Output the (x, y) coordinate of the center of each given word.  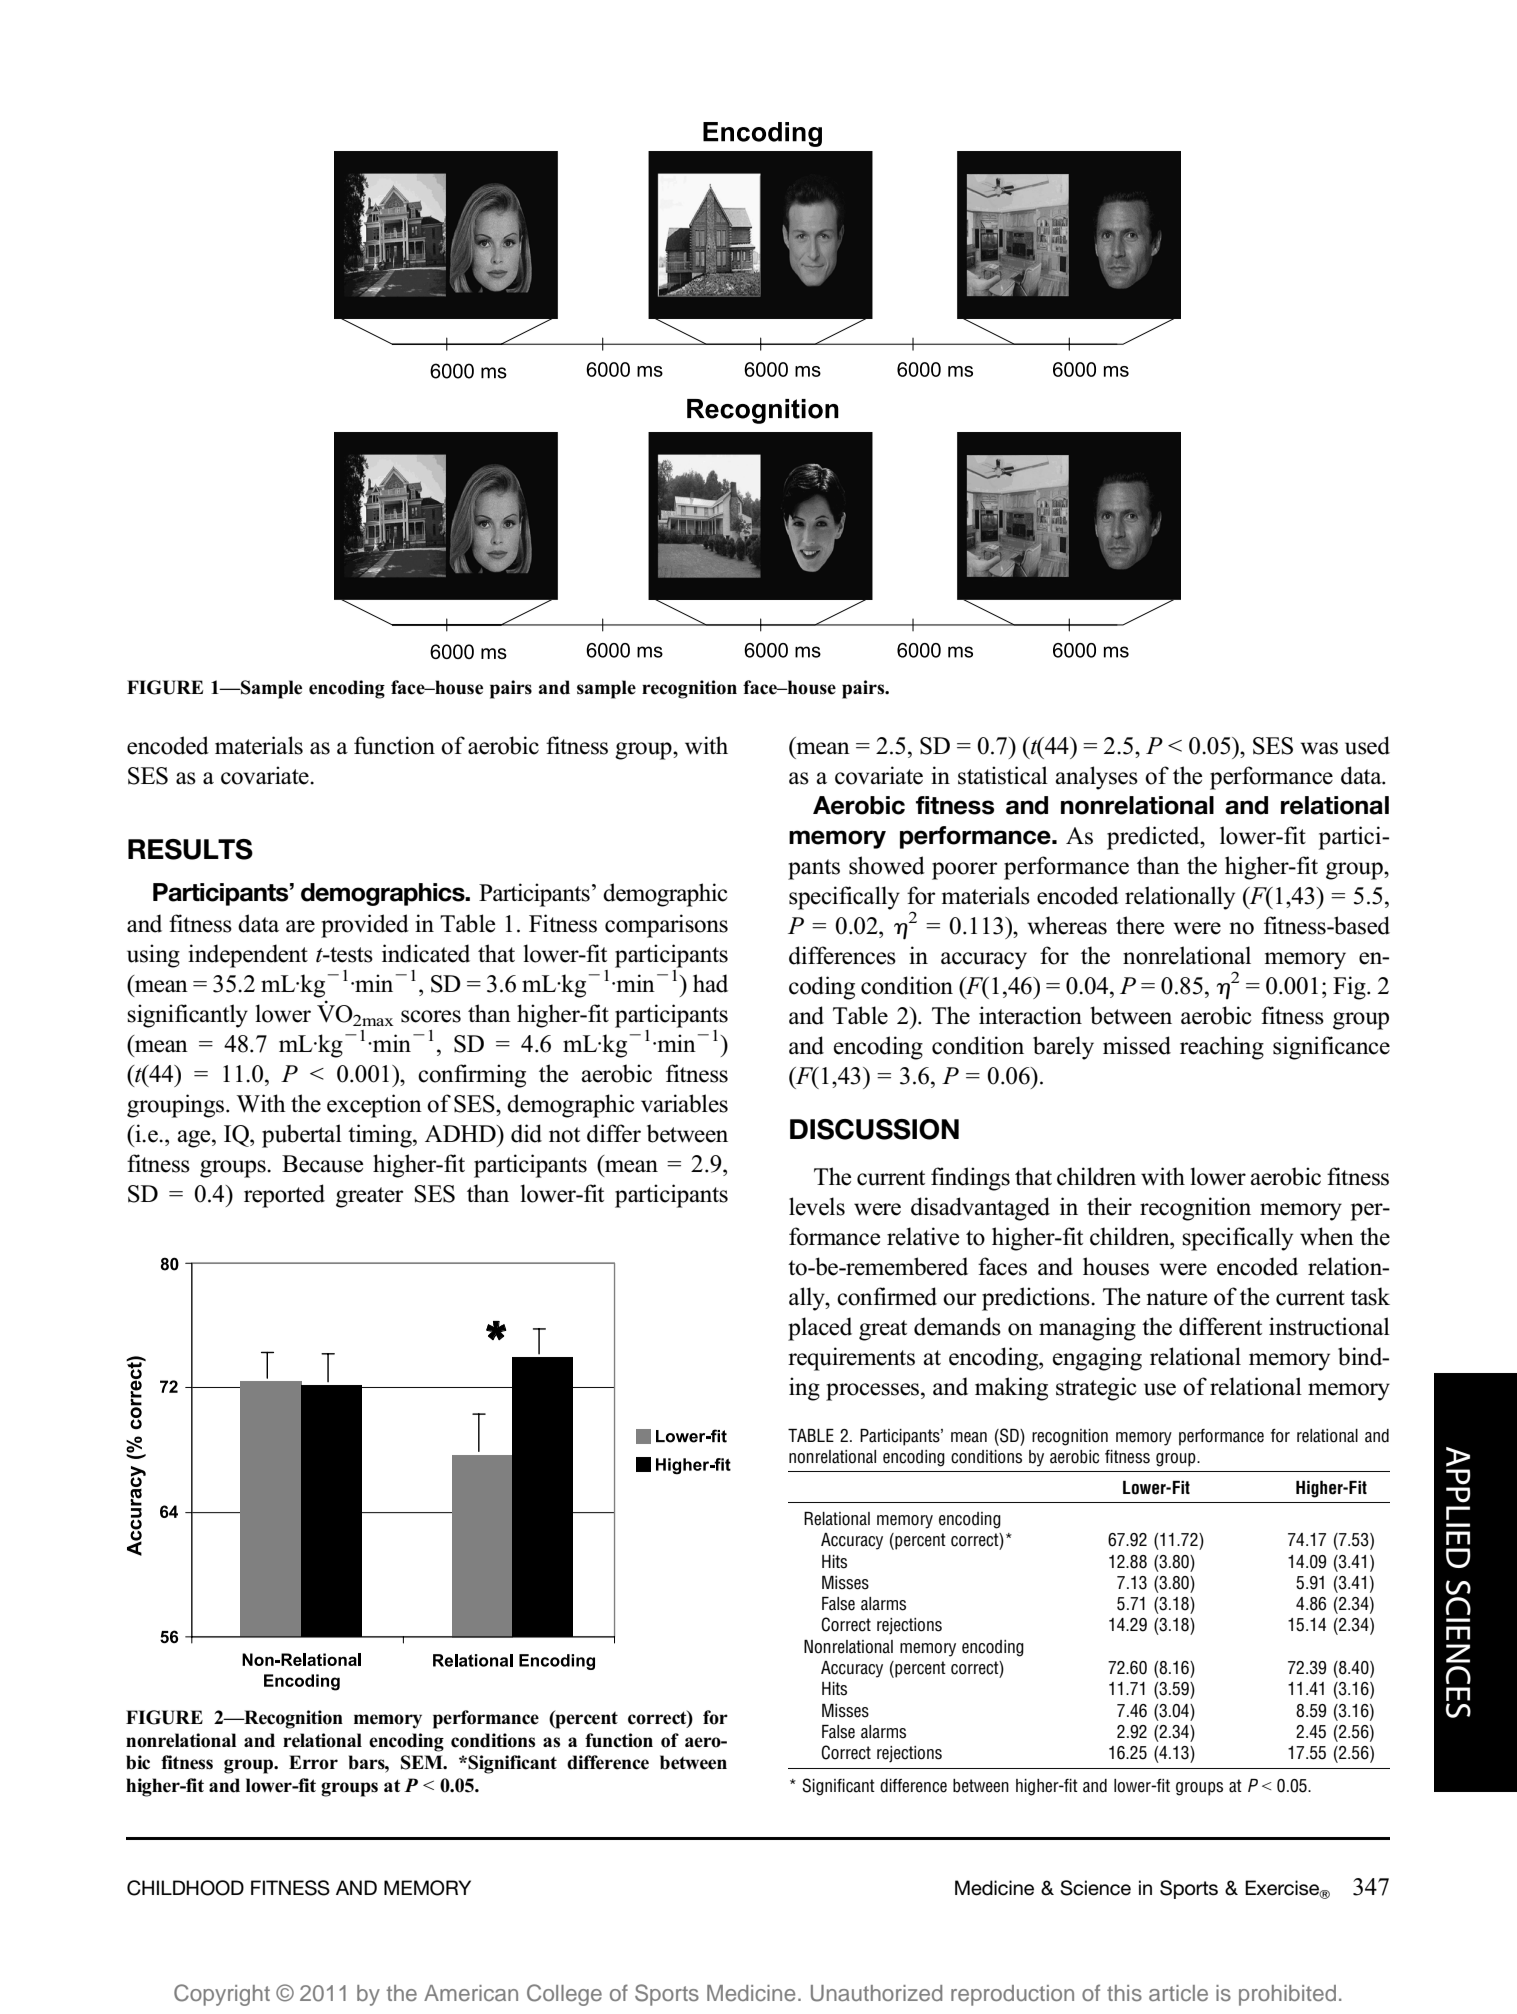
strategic (1096, 1389)
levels (817, 1206)
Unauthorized (876, 1993)
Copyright (222, 1995)
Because (322, 1164)
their (1109, 1206)
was (1319, 748)
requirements (851, 1359)
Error (313, 1762)
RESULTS (190, 849)
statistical (1003, 775)
